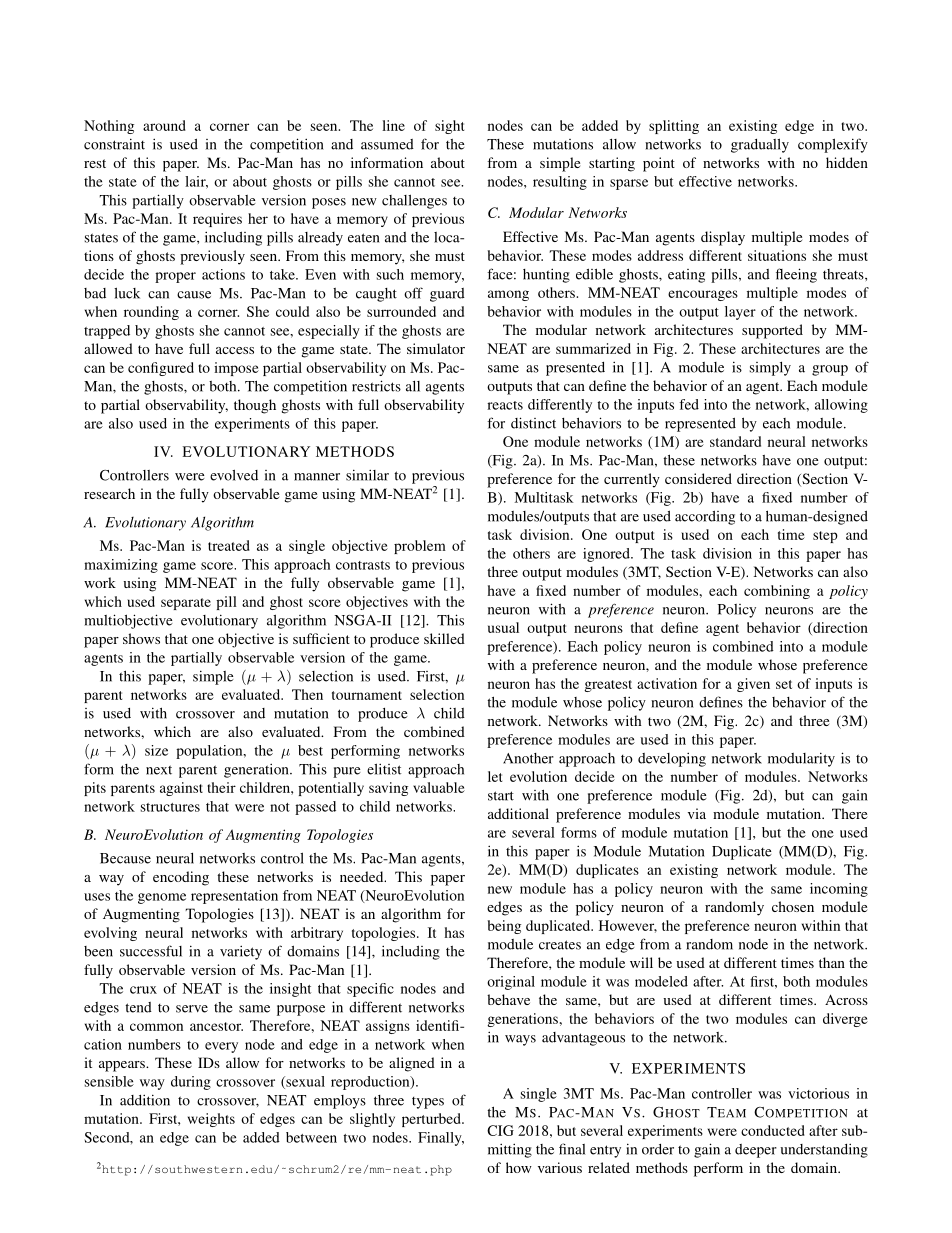  Describe the element at coordinates (444, 638) in the screenshot. I see `skilled` at that location.
